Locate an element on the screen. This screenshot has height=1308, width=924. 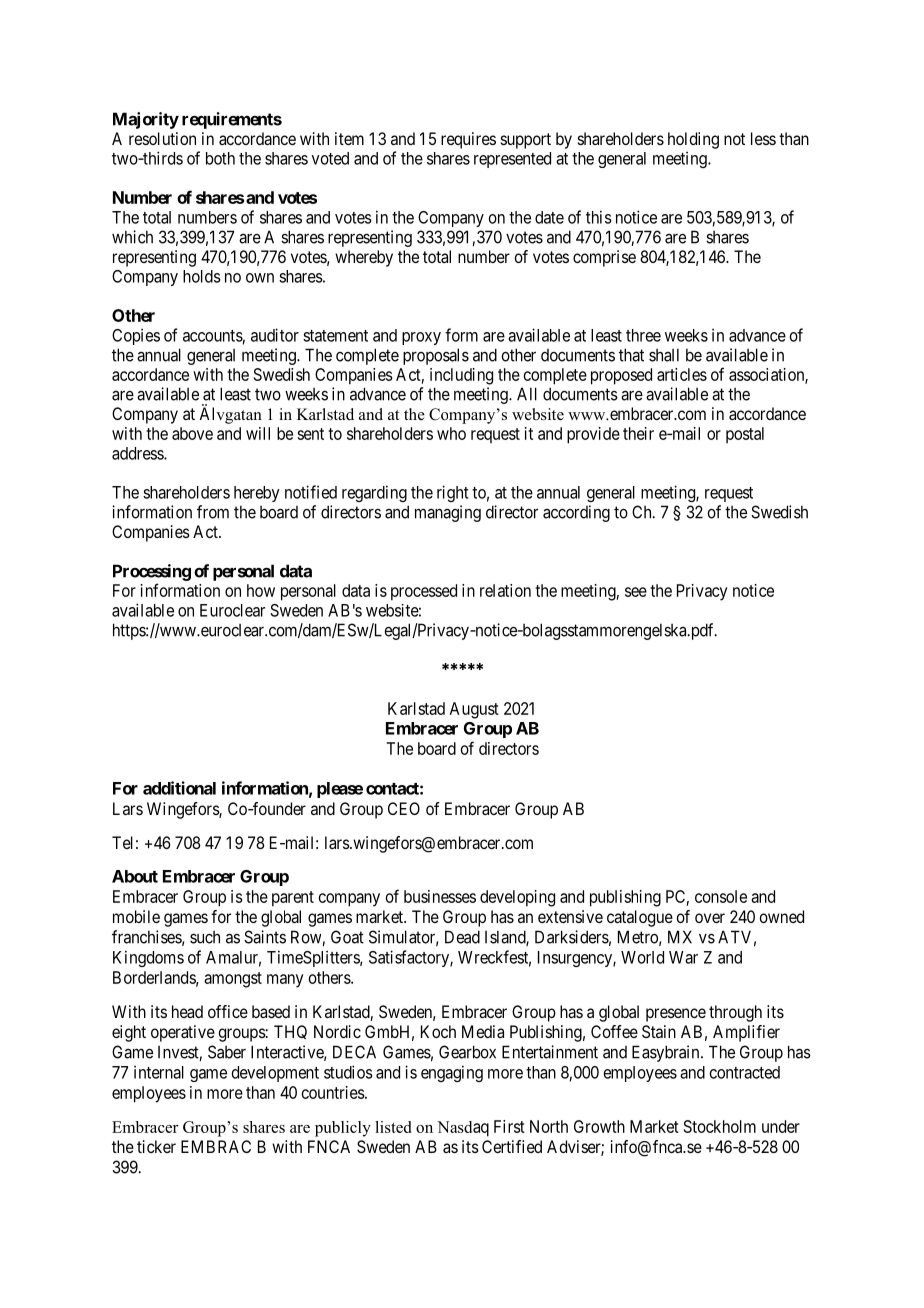
requires is located at coordinates (468, 140).
